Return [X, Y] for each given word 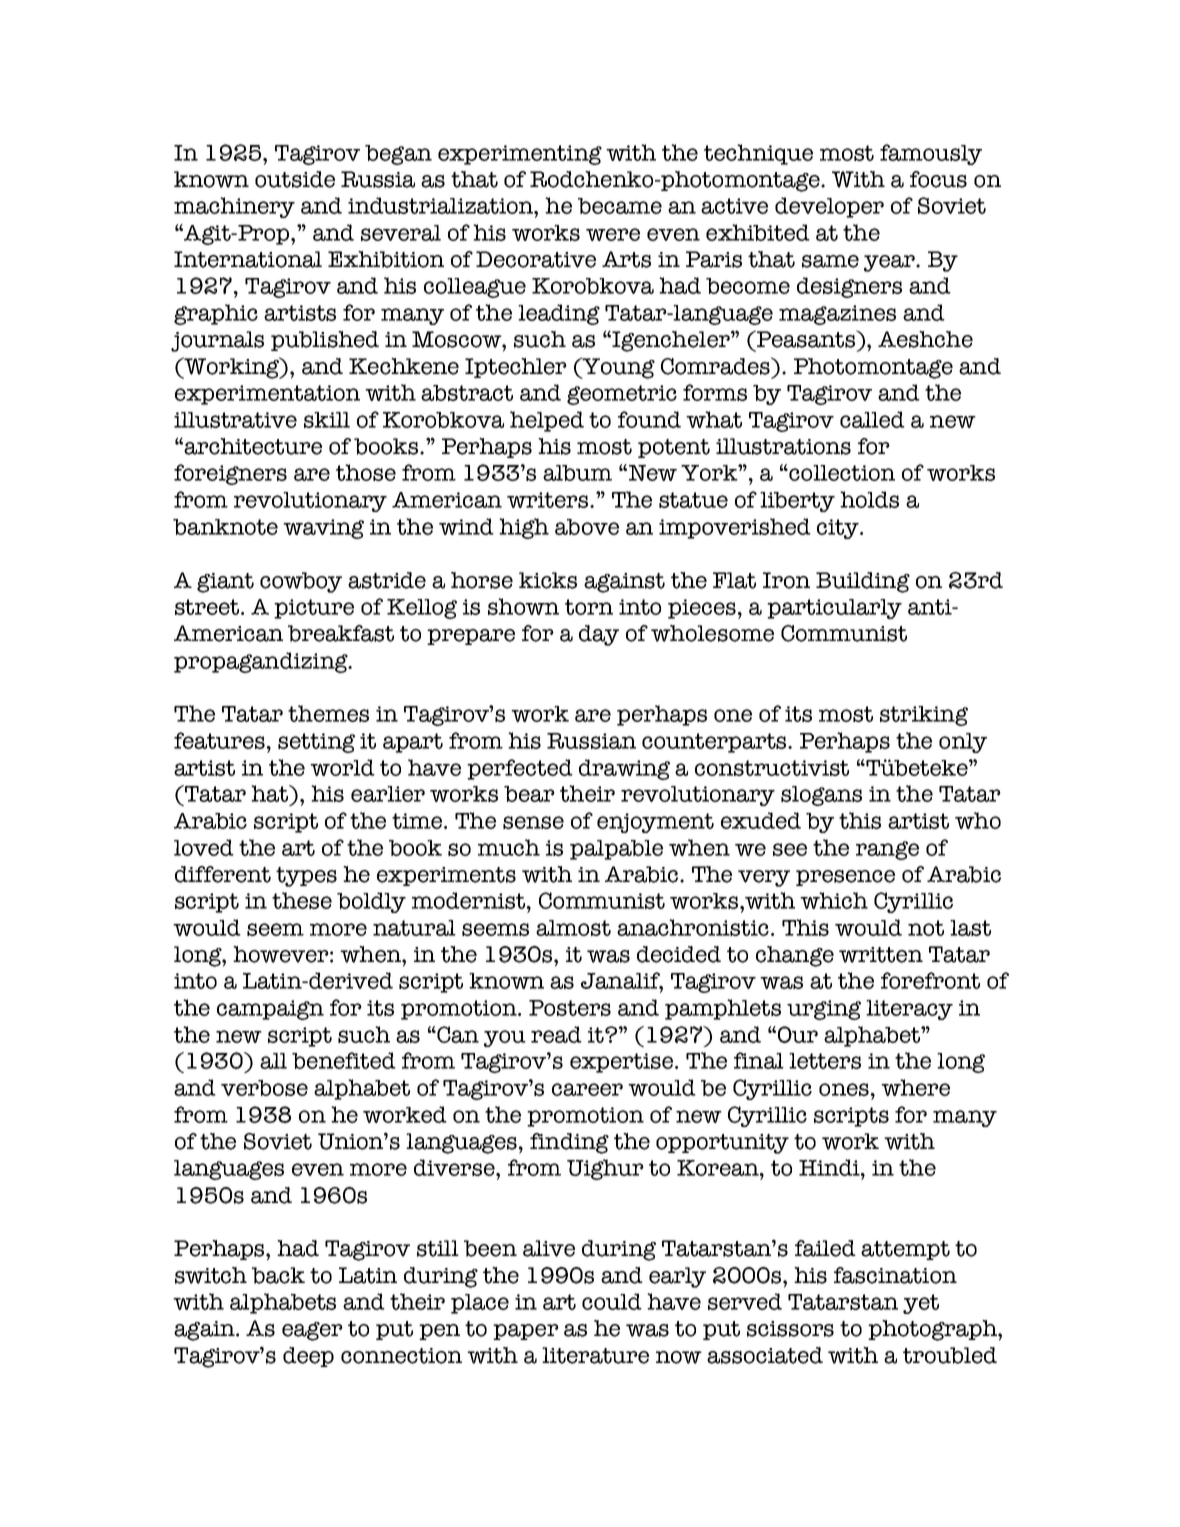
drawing [624, 769]
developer [829, 207]
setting [316, 743]
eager [312, 1331]
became [620, 206]
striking [924, 716]
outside [295, 179]
